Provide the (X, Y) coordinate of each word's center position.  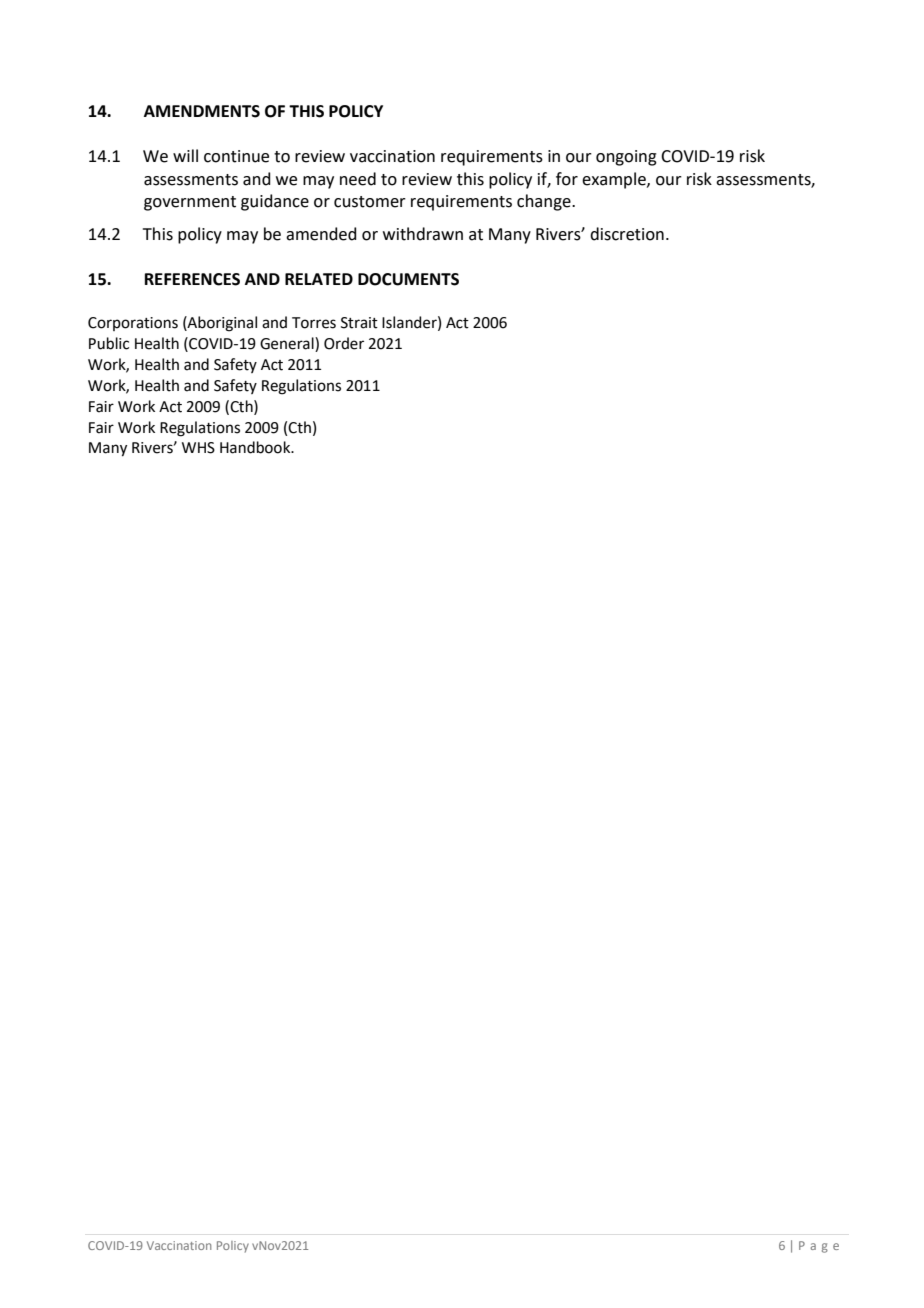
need (358, 179)
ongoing (626, 158)
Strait (359, 323)
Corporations (133, 324)
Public (109, 343)
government (190, 203)
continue (236, 156)
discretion (627, 234)
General (288, 344)
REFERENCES (192, 279)
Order (344, 343)
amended (321, 234)
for (567, 179)
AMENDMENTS (202, 111)
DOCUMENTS (408, 279)
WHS (198, 448)
